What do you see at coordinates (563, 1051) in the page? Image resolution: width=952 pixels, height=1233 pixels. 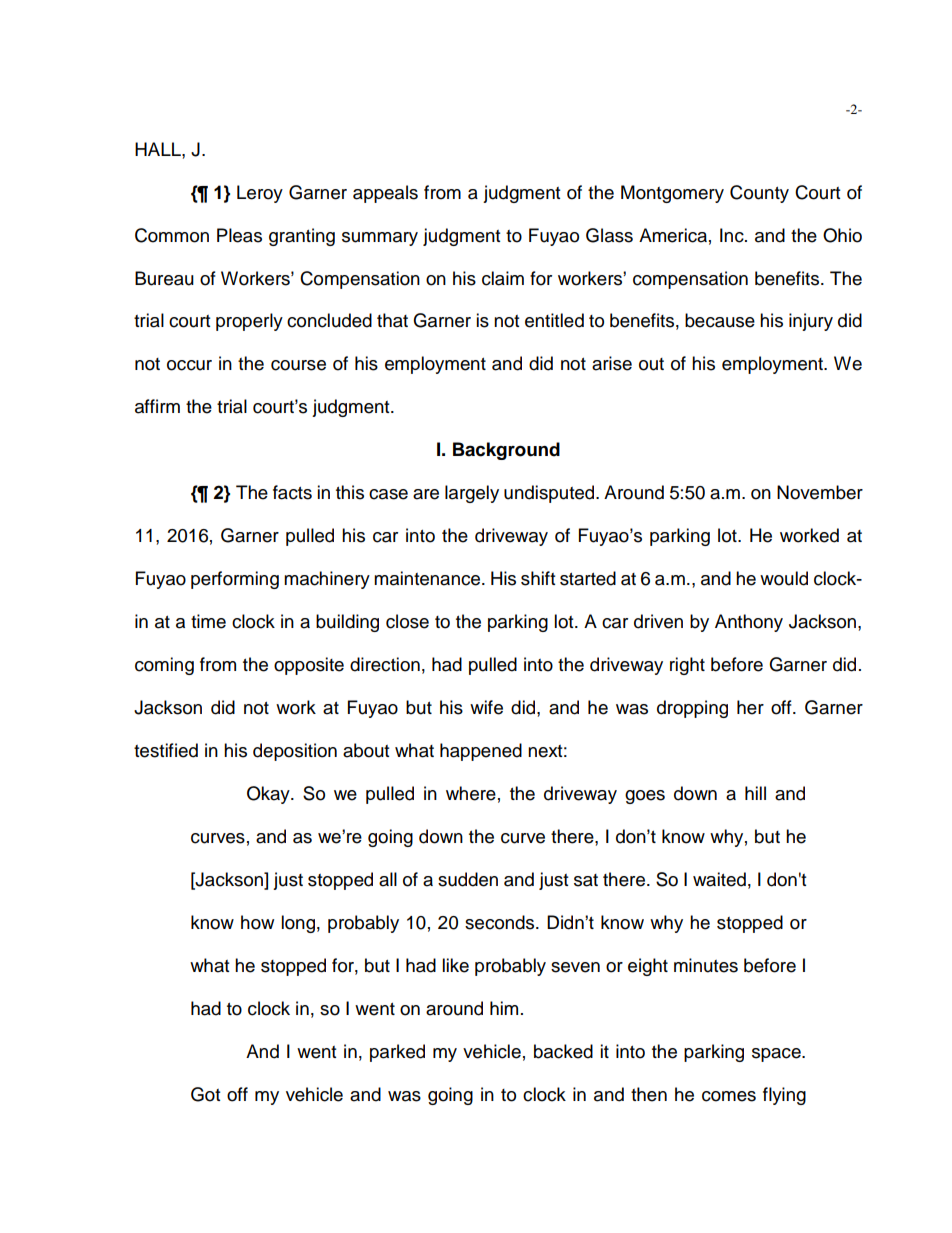 I see `backed` at bounding box center [563, 1051].
